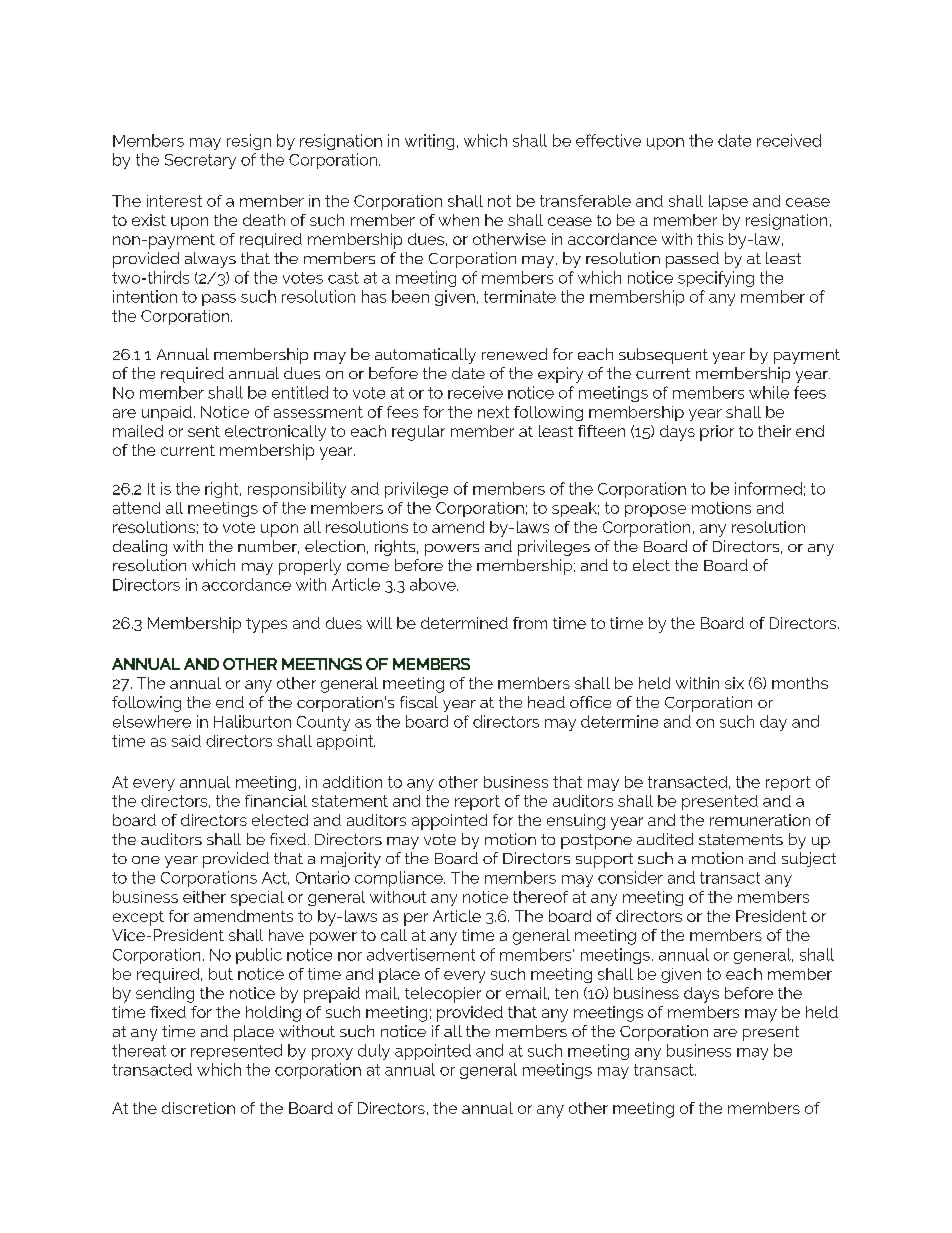  I want to click on discretion, so click(198, 1108).
